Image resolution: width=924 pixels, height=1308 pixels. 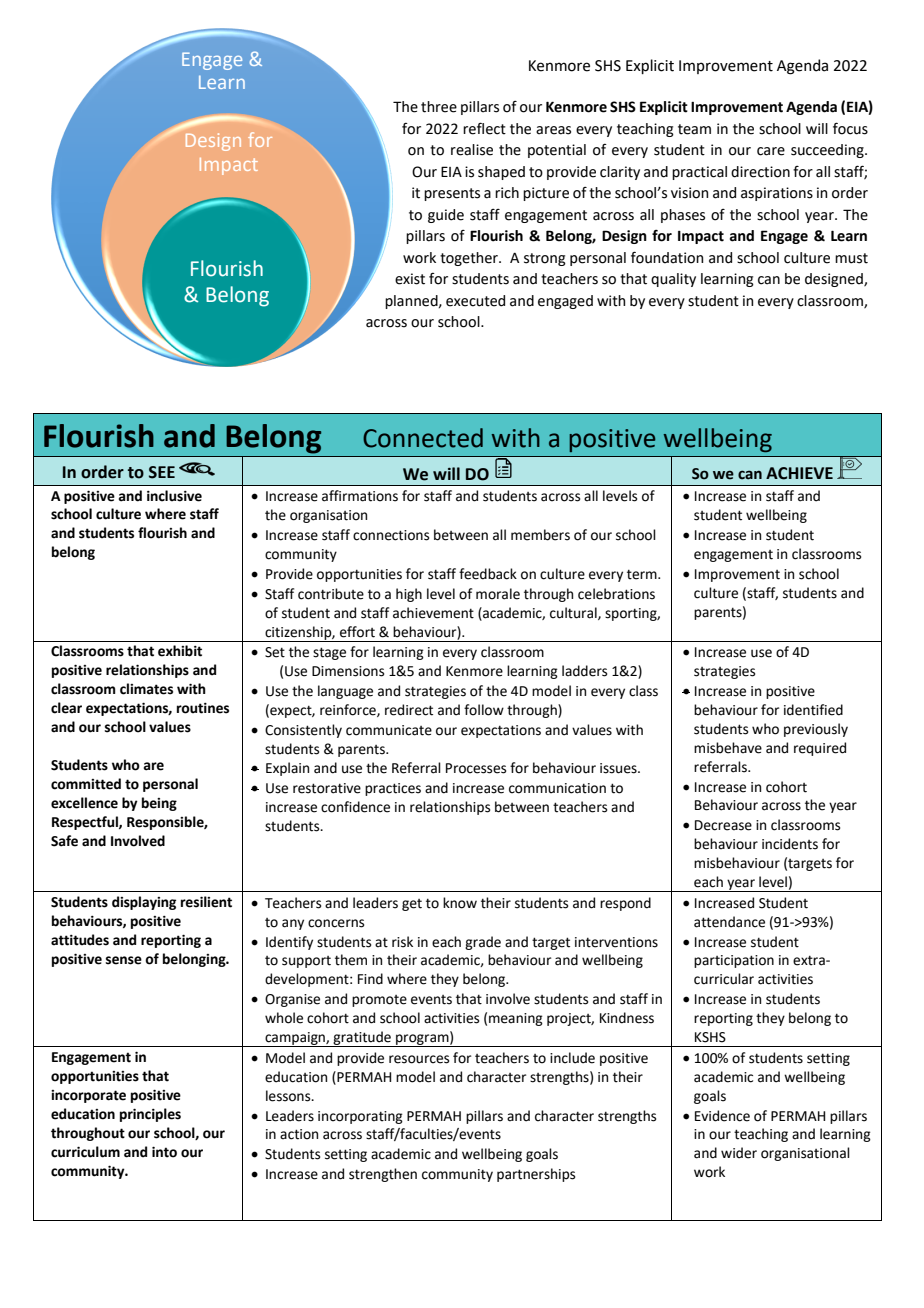 I want to click on term, so click(x=643, y=574).
